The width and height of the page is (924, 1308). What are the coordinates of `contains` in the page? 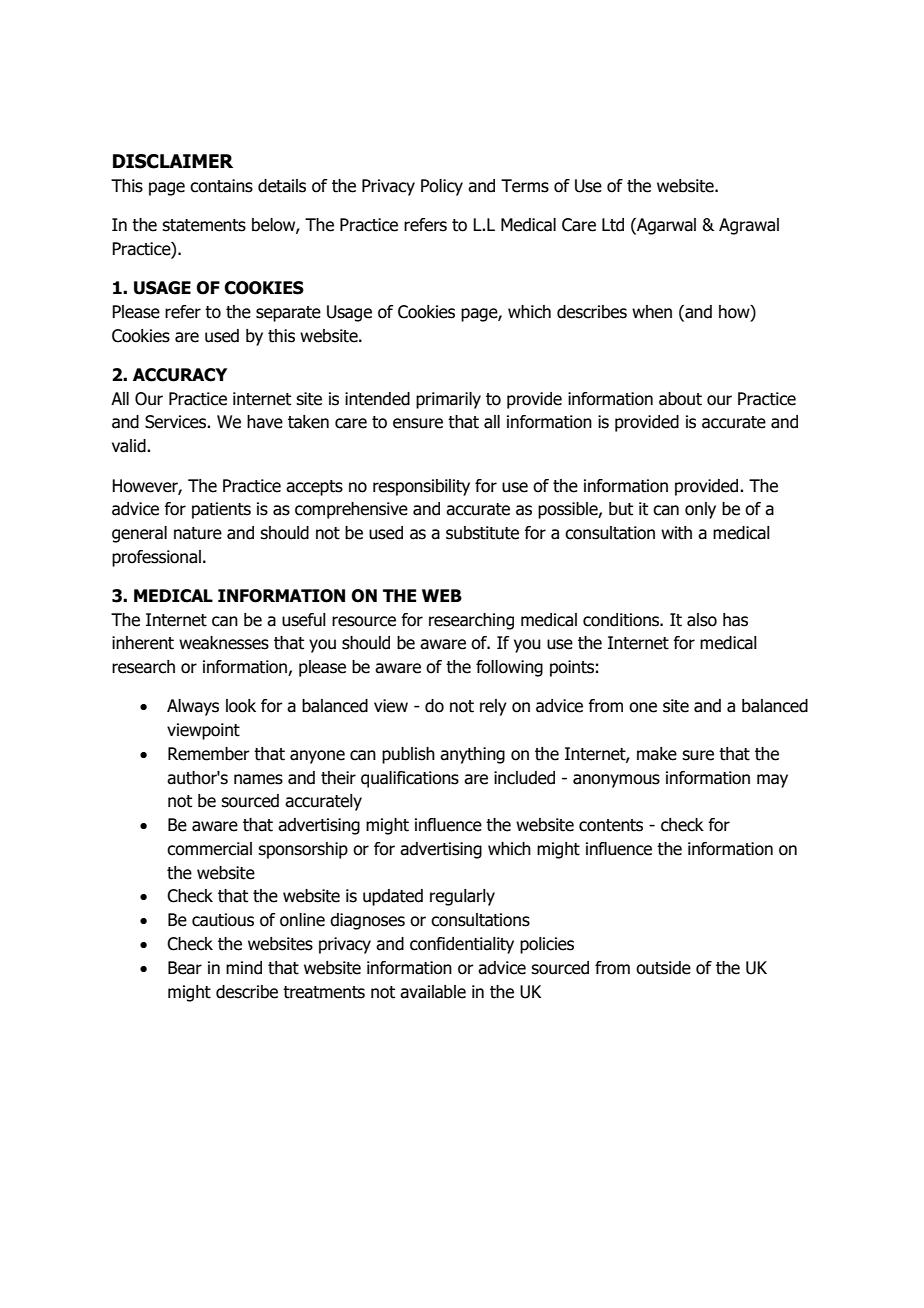 It's located at (221, 186).
